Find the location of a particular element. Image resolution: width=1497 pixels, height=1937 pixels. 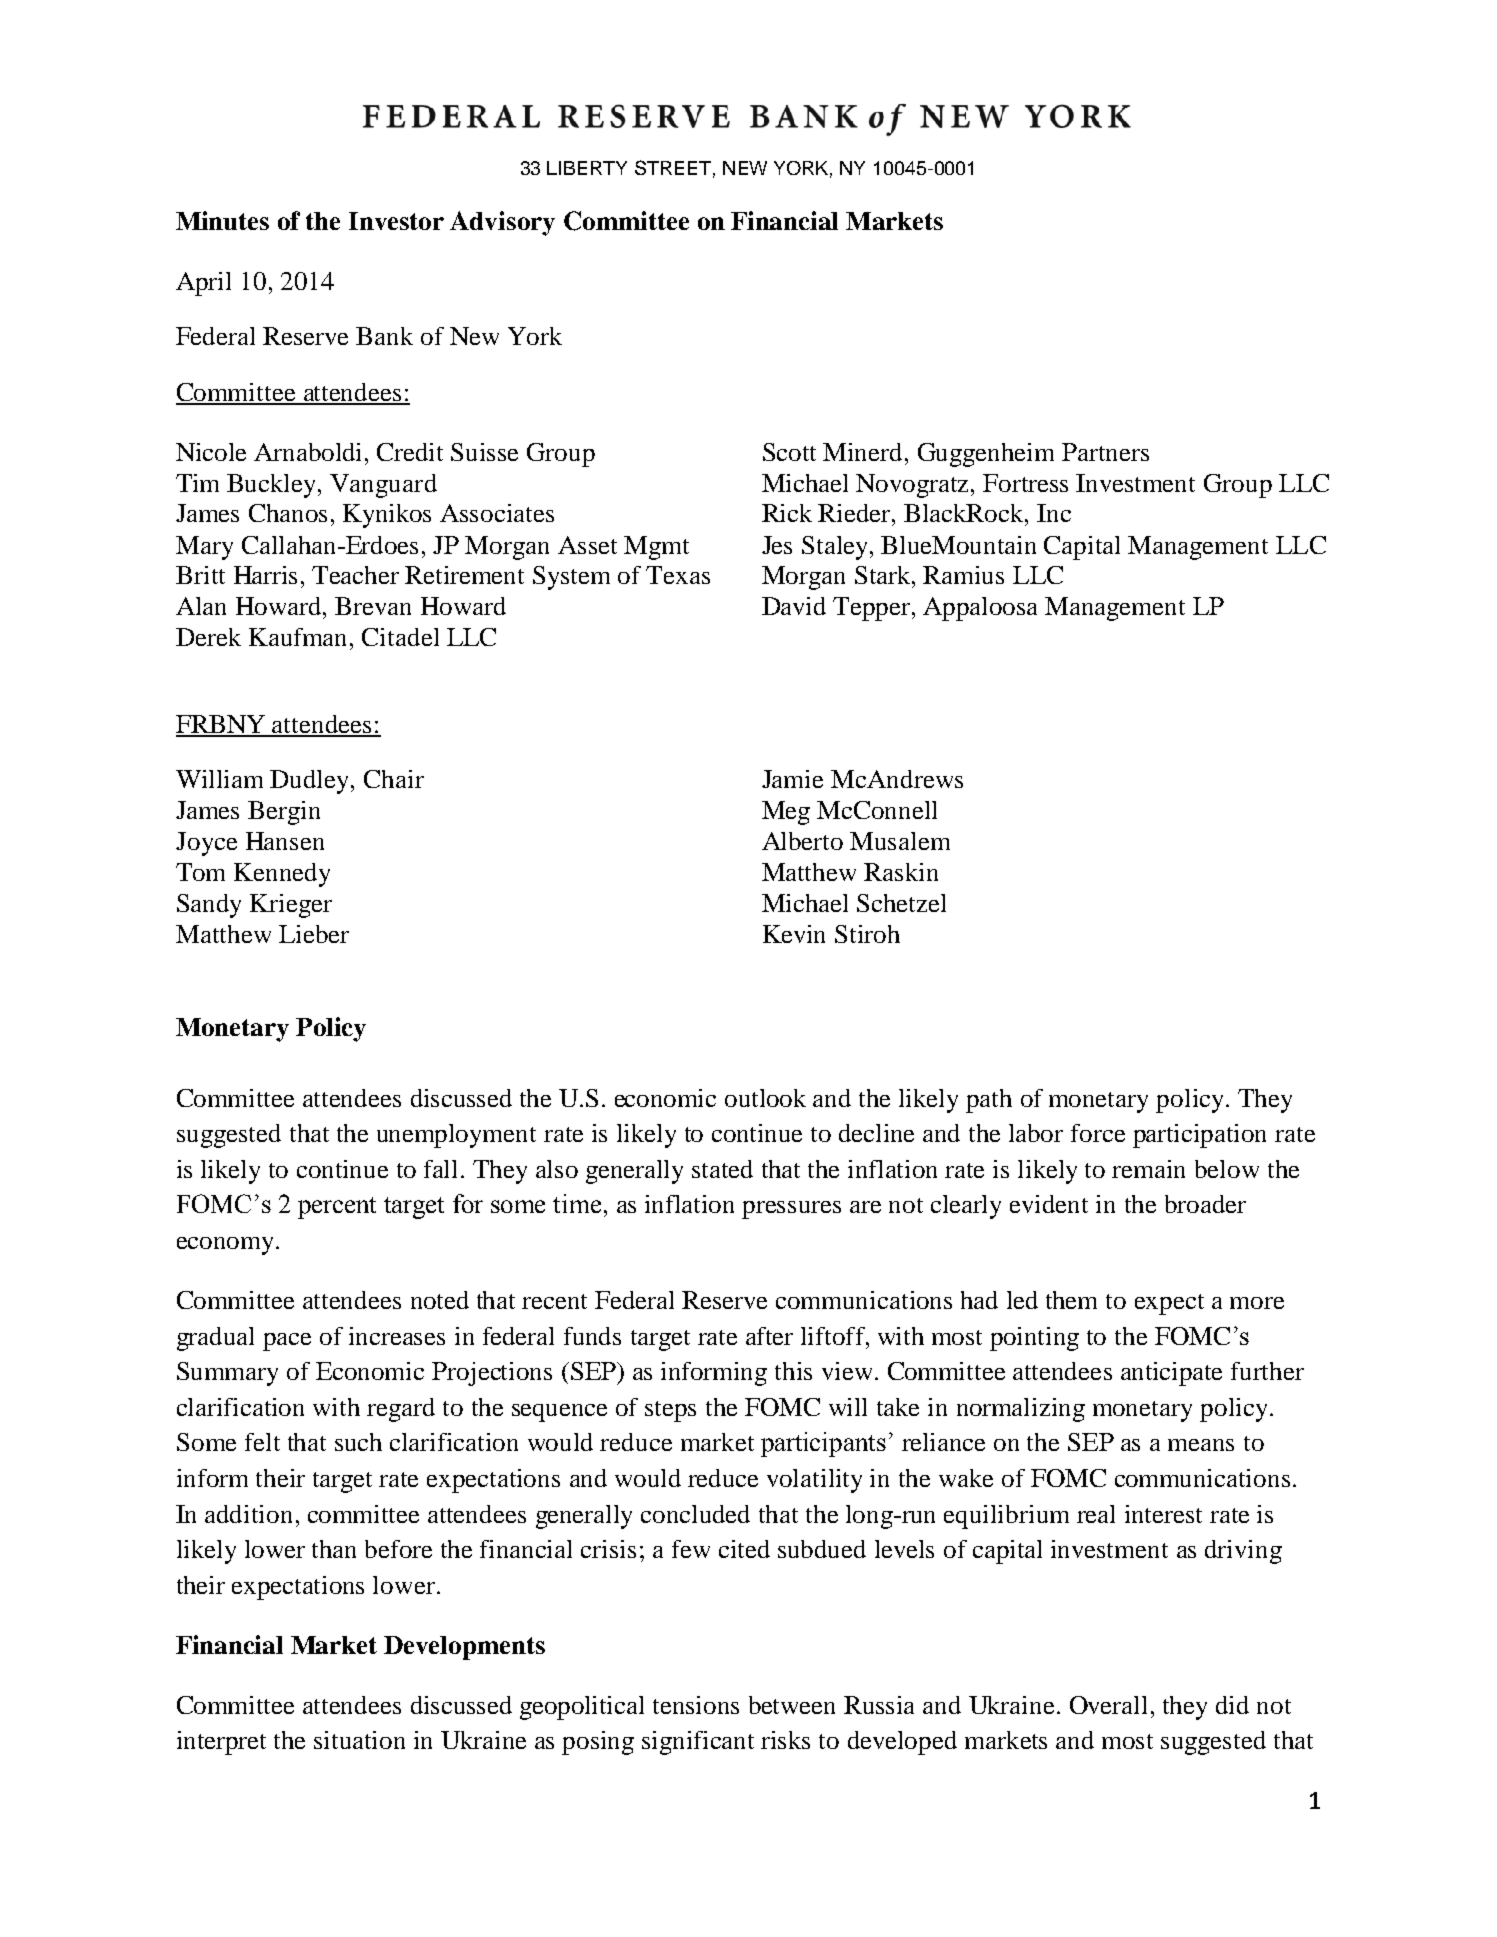

Investor is located at coordinates (396, 221).
